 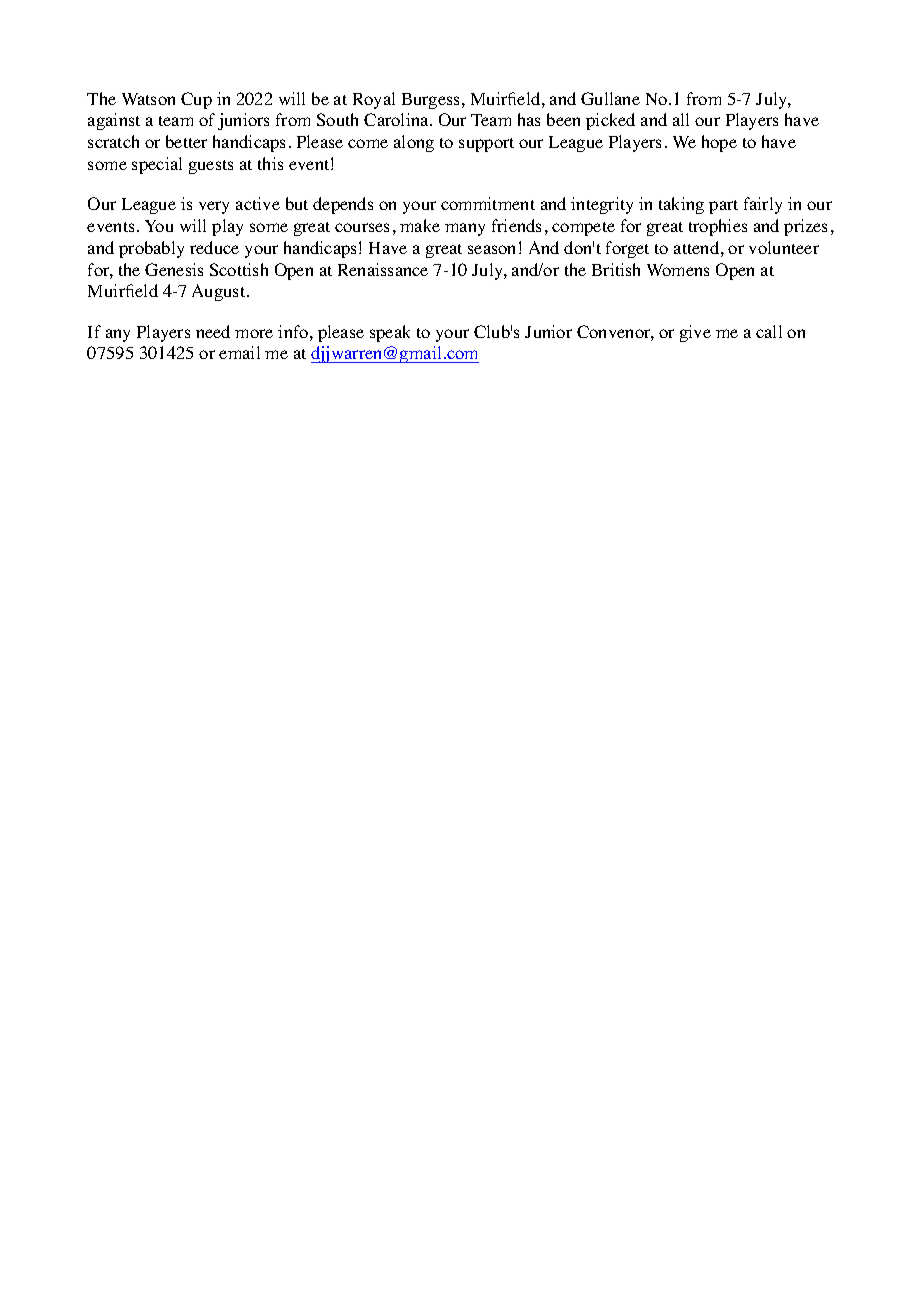 What do you see at coordinates (432, 101) in the screenshot?
I see `Burgess` at bounding box center [432, 101].
